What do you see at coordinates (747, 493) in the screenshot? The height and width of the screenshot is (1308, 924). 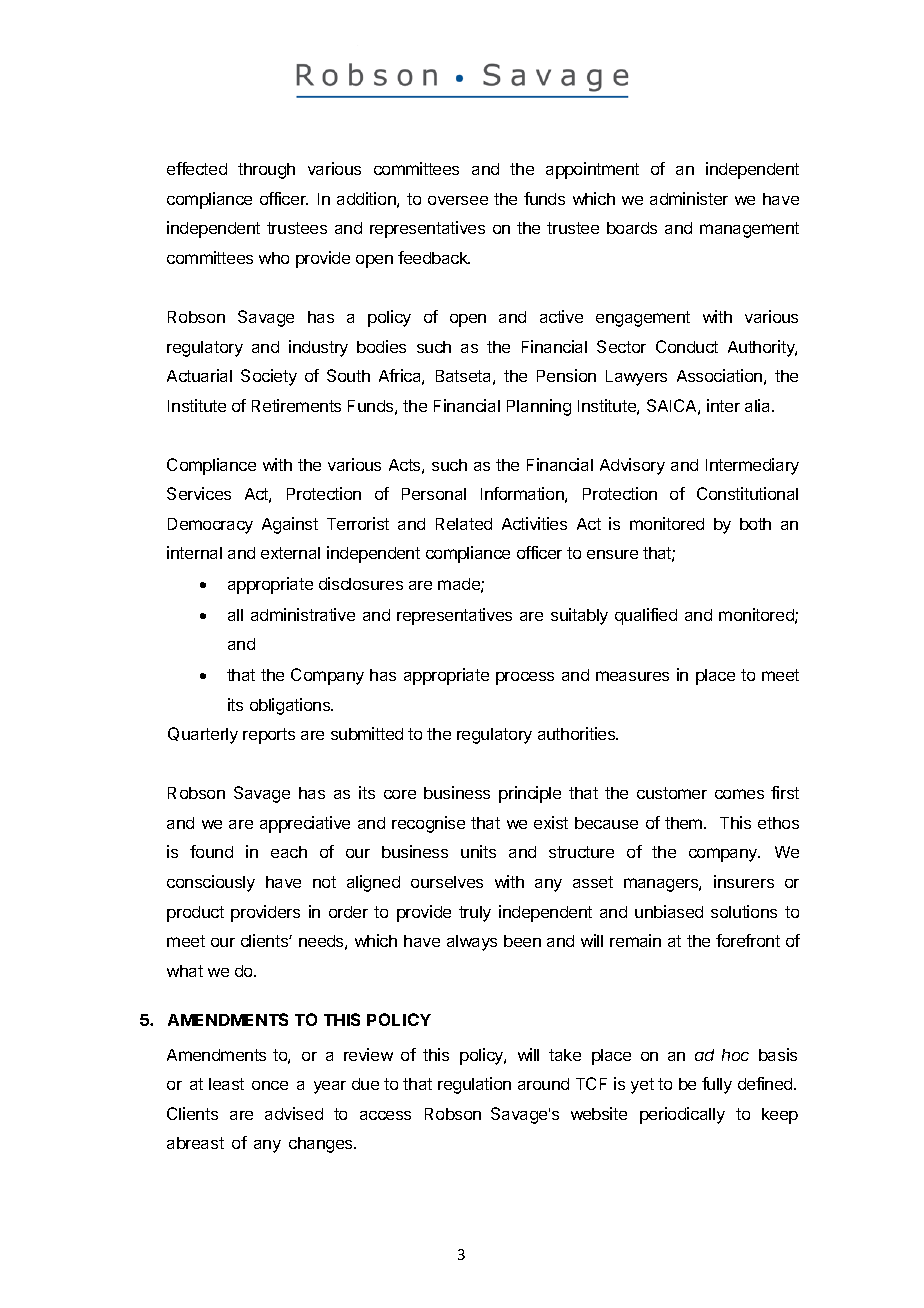 I see `Constitutional` at bounding box center [747, 493].
